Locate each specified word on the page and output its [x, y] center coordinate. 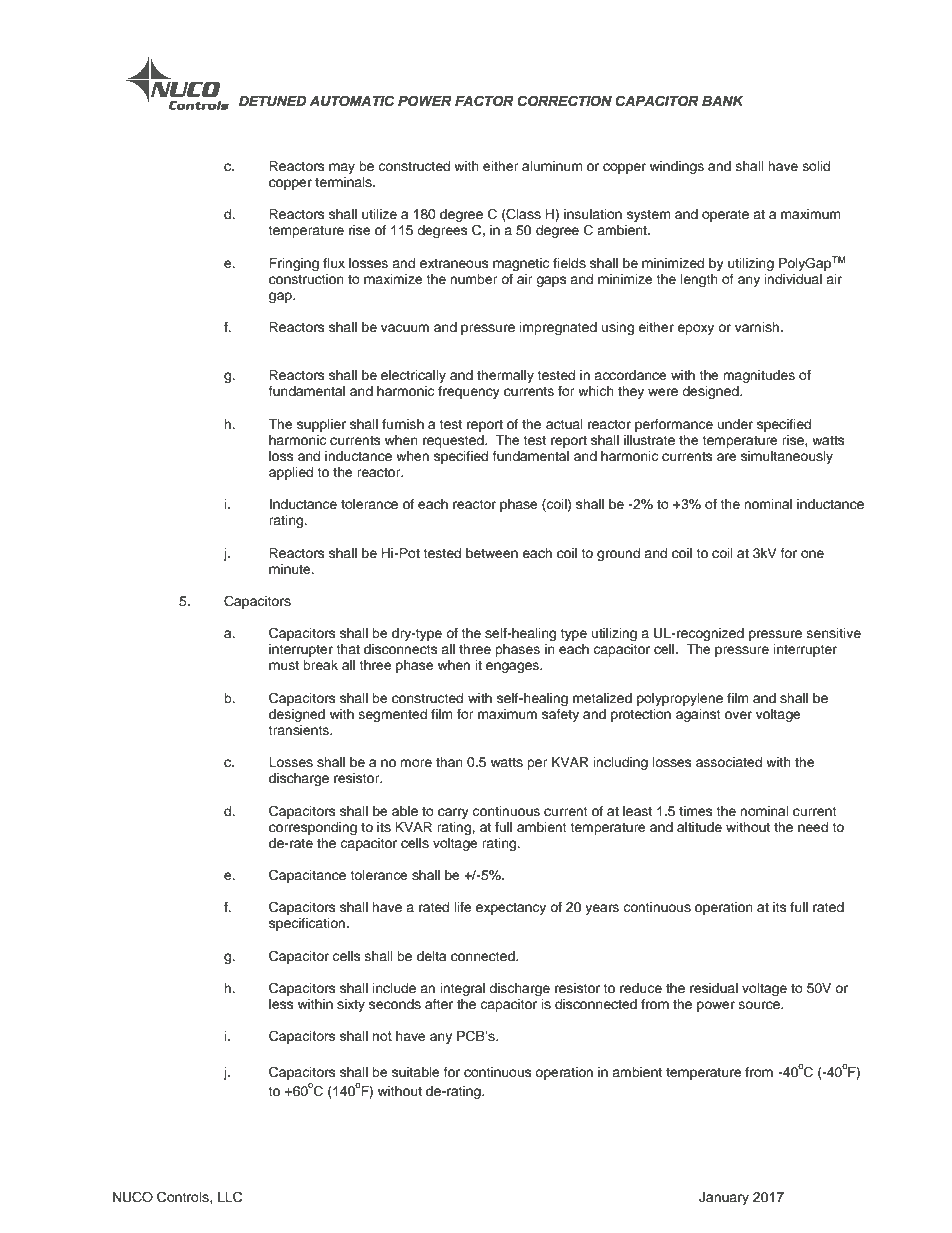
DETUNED [273, 101]
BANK [723, 101]
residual [714, 988]
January [724, 1198]
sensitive [834, 633]
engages [513, 667]
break [320, 665]
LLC [230, 1197]
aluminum [552, 166]
